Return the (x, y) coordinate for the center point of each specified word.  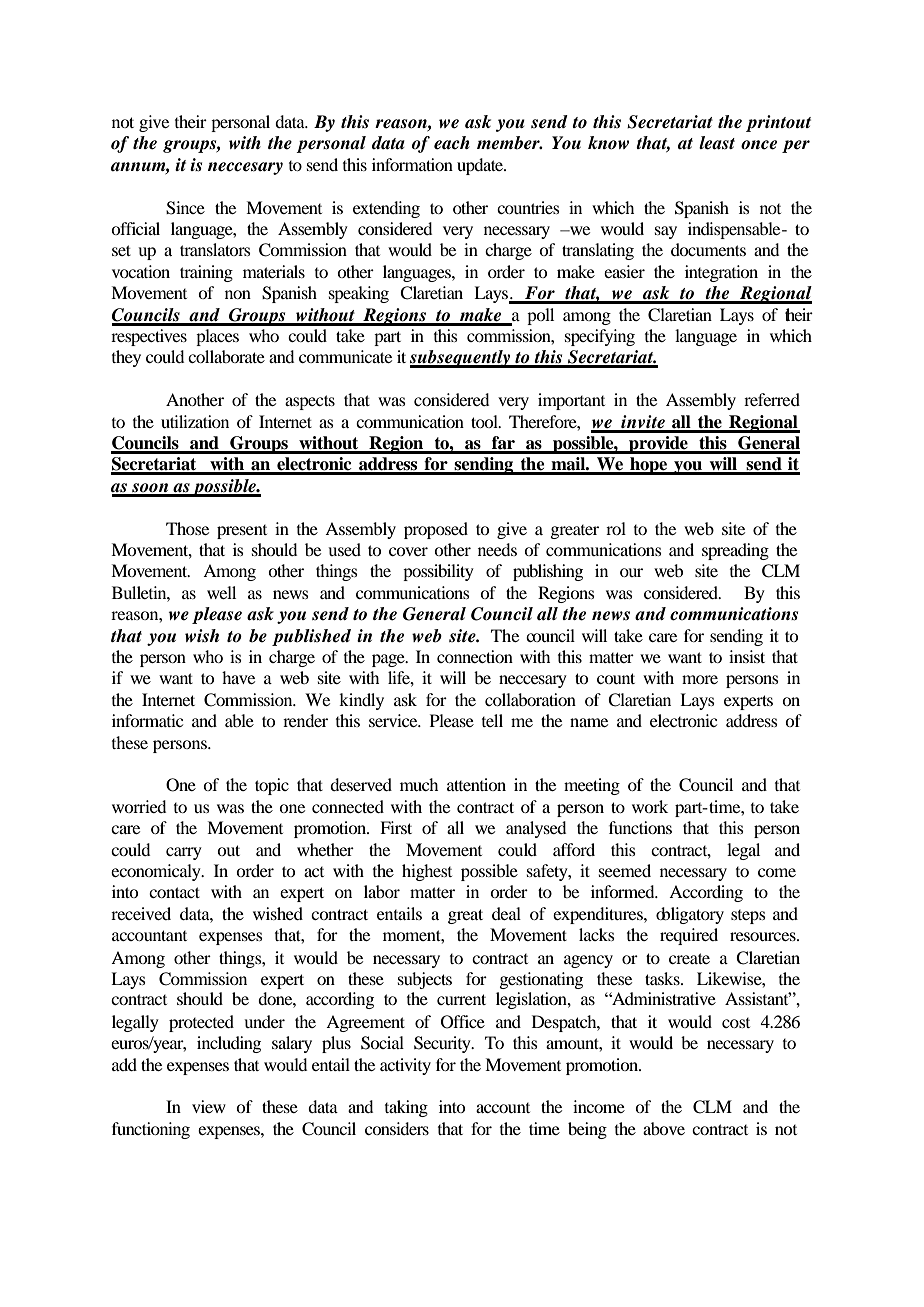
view (209, 1106)
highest (427, 872)
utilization (195, 421)
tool (485, 421)
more (700, 679)
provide (658, 445)
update (481, 166)
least (717, 143)
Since (185, 208)
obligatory (690, 915)
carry (184, 853)
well (221, 592)
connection (475, 656)
